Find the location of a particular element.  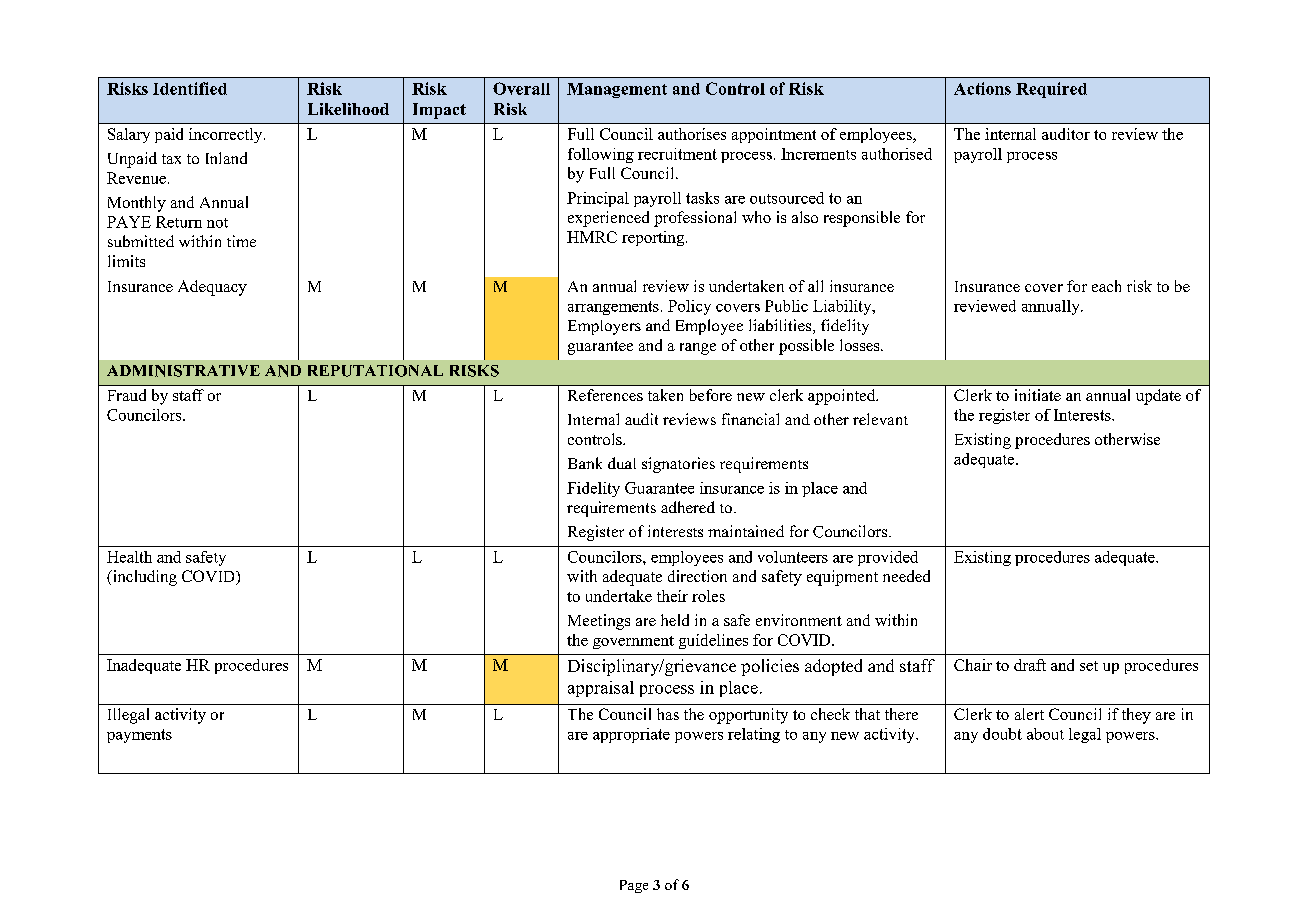

payments is located at coordinates (139, 736).
